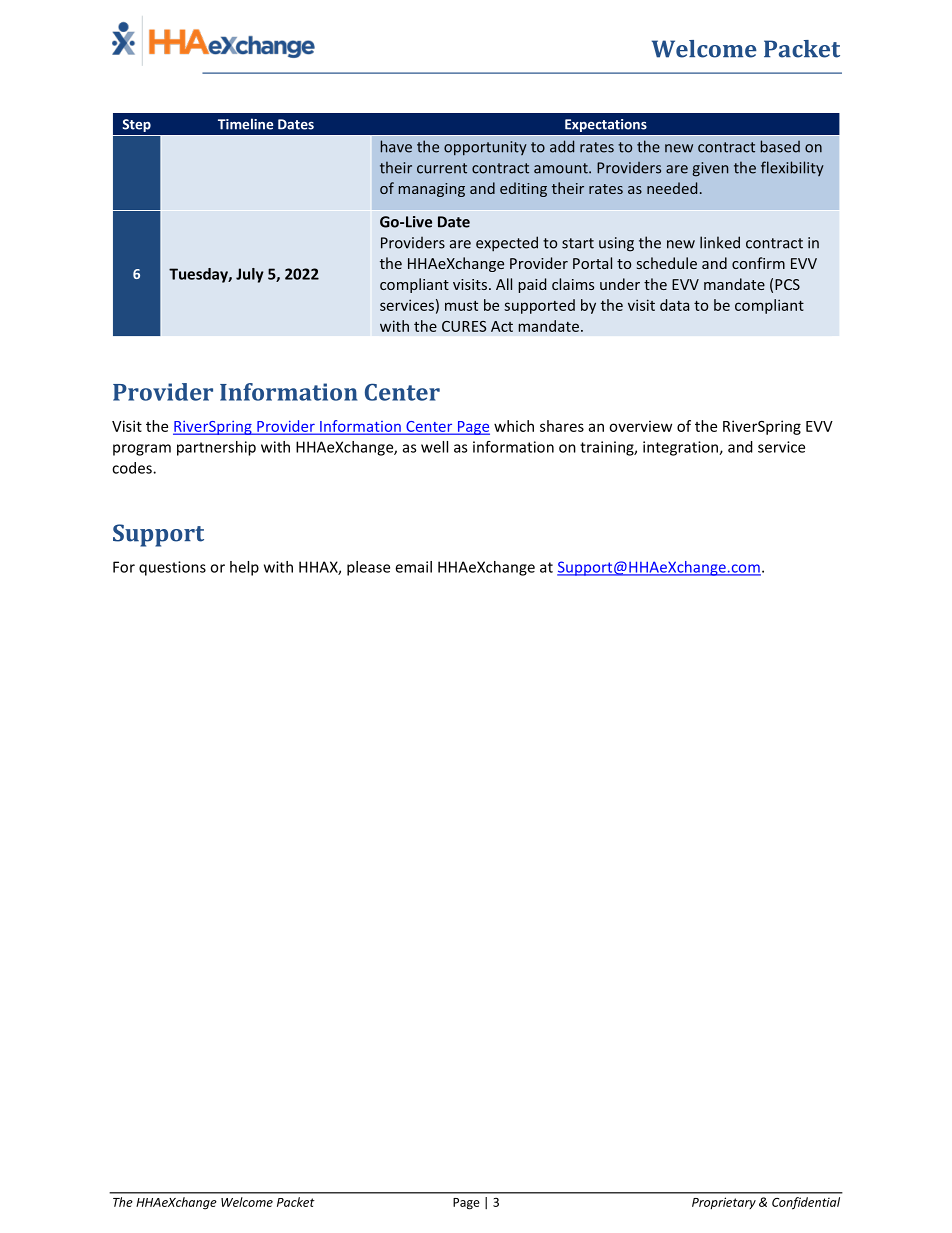  What do you see at coordinates (434, 447) in the document?
I see `well` at bounding box center [434, 447].
